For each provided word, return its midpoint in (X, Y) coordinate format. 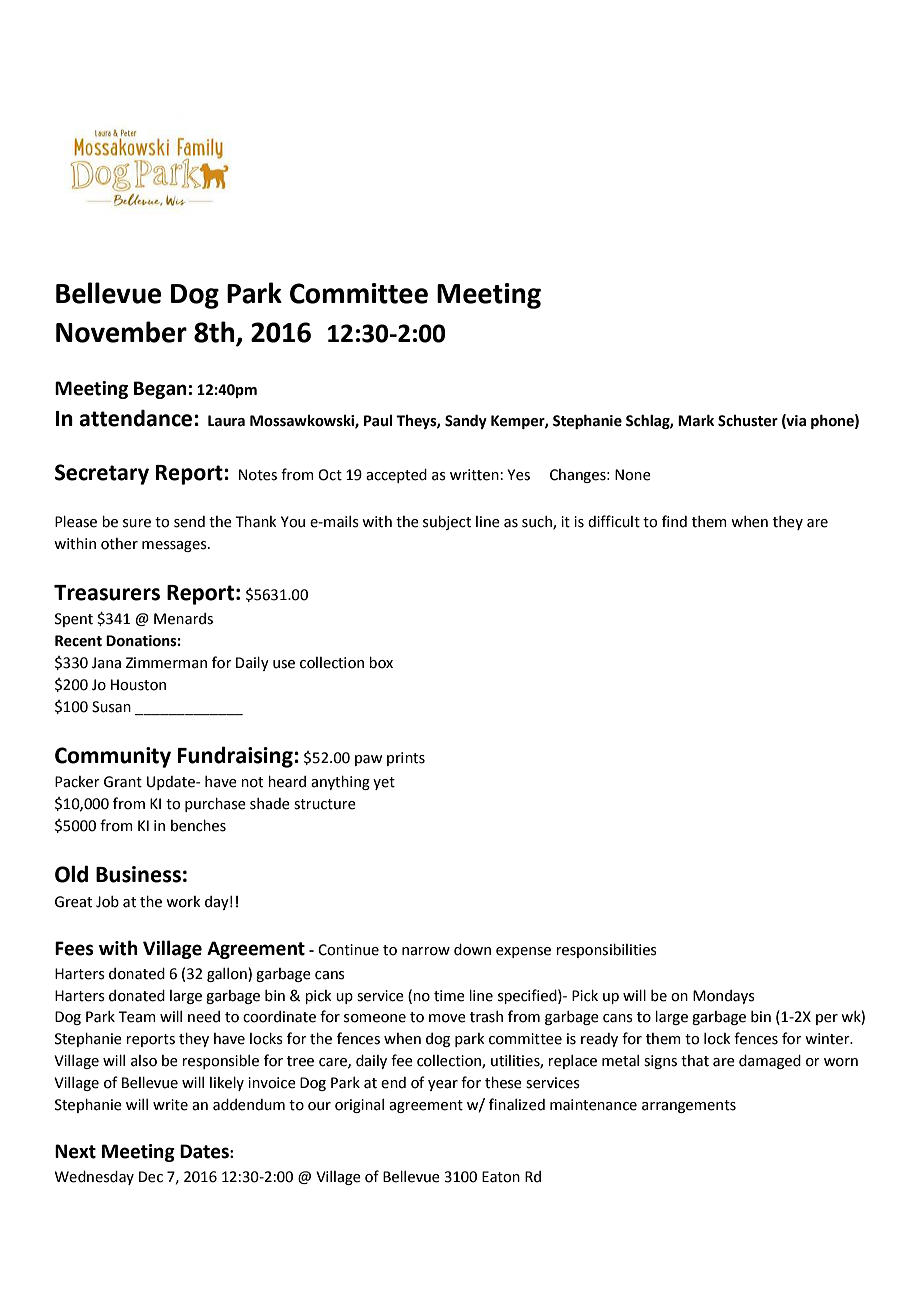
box (381, 663)
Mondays (724, 997)
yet (384, 783)
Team (137, 1017)
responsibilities (606, 951)
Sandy (466, 421)
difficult (614, 521)
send (189, 522)
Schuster (748, 421)
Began (160, 390)
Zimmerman (166, 663)
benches (198, 826)
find (674, 521)
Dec (151, 1177)
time (449, 996)
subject (447, 523)
